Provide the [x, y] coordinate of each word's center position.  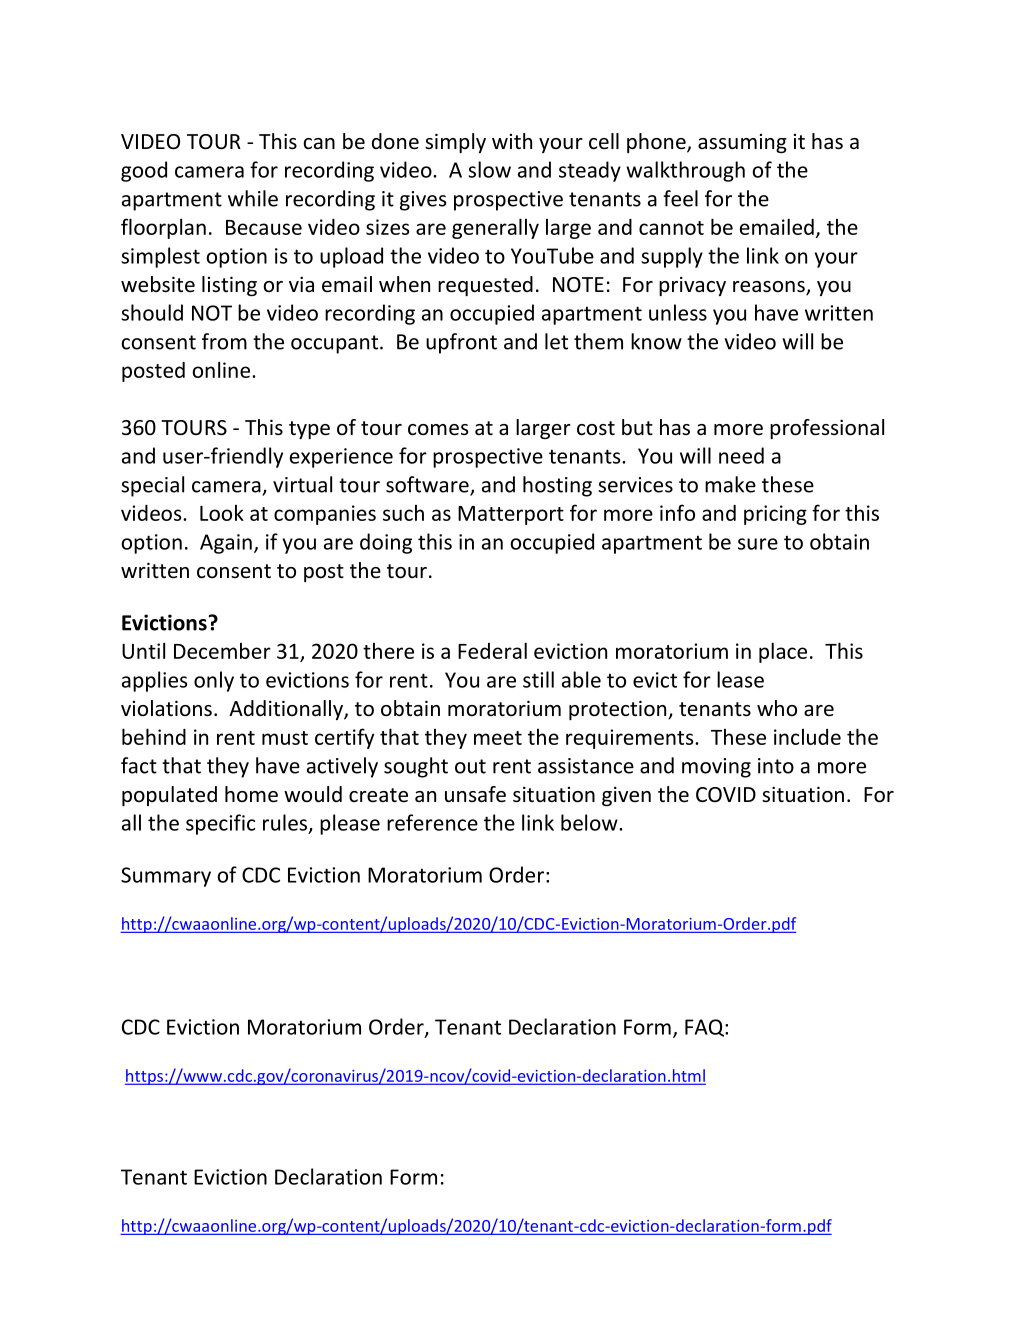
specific [220, 824]
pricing [775, 515]
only [214, 681]
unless [678, 312]
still [538, 679]
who [777, 708]
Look [222, 513]
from [224, 341]
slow [489, 169]
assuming [742, 143]
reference [432, 822]
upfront [461, 343]
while [253, 198]
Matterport [511, 515]
